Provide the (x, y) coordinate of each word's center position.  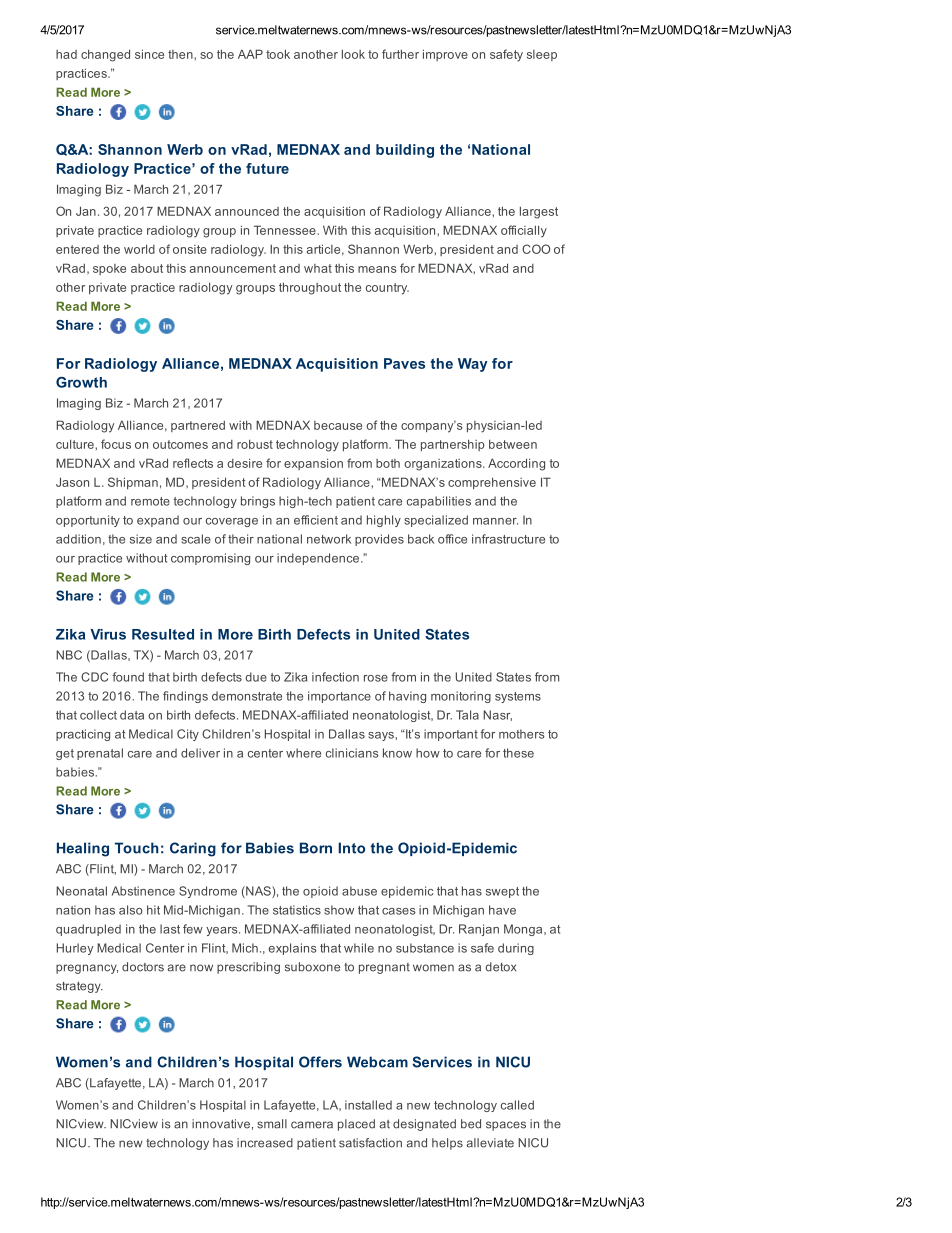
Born (316, 848)
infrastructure (508, 539)
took (278, 54)
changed (105, 55)
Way (473, 365)
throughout (310, 288)
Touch (137, 848)
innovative (221, 1124)
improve (445, 55)
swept (502, 892)
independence (319, 559)
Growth (81, 382)
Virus (108, 634)
